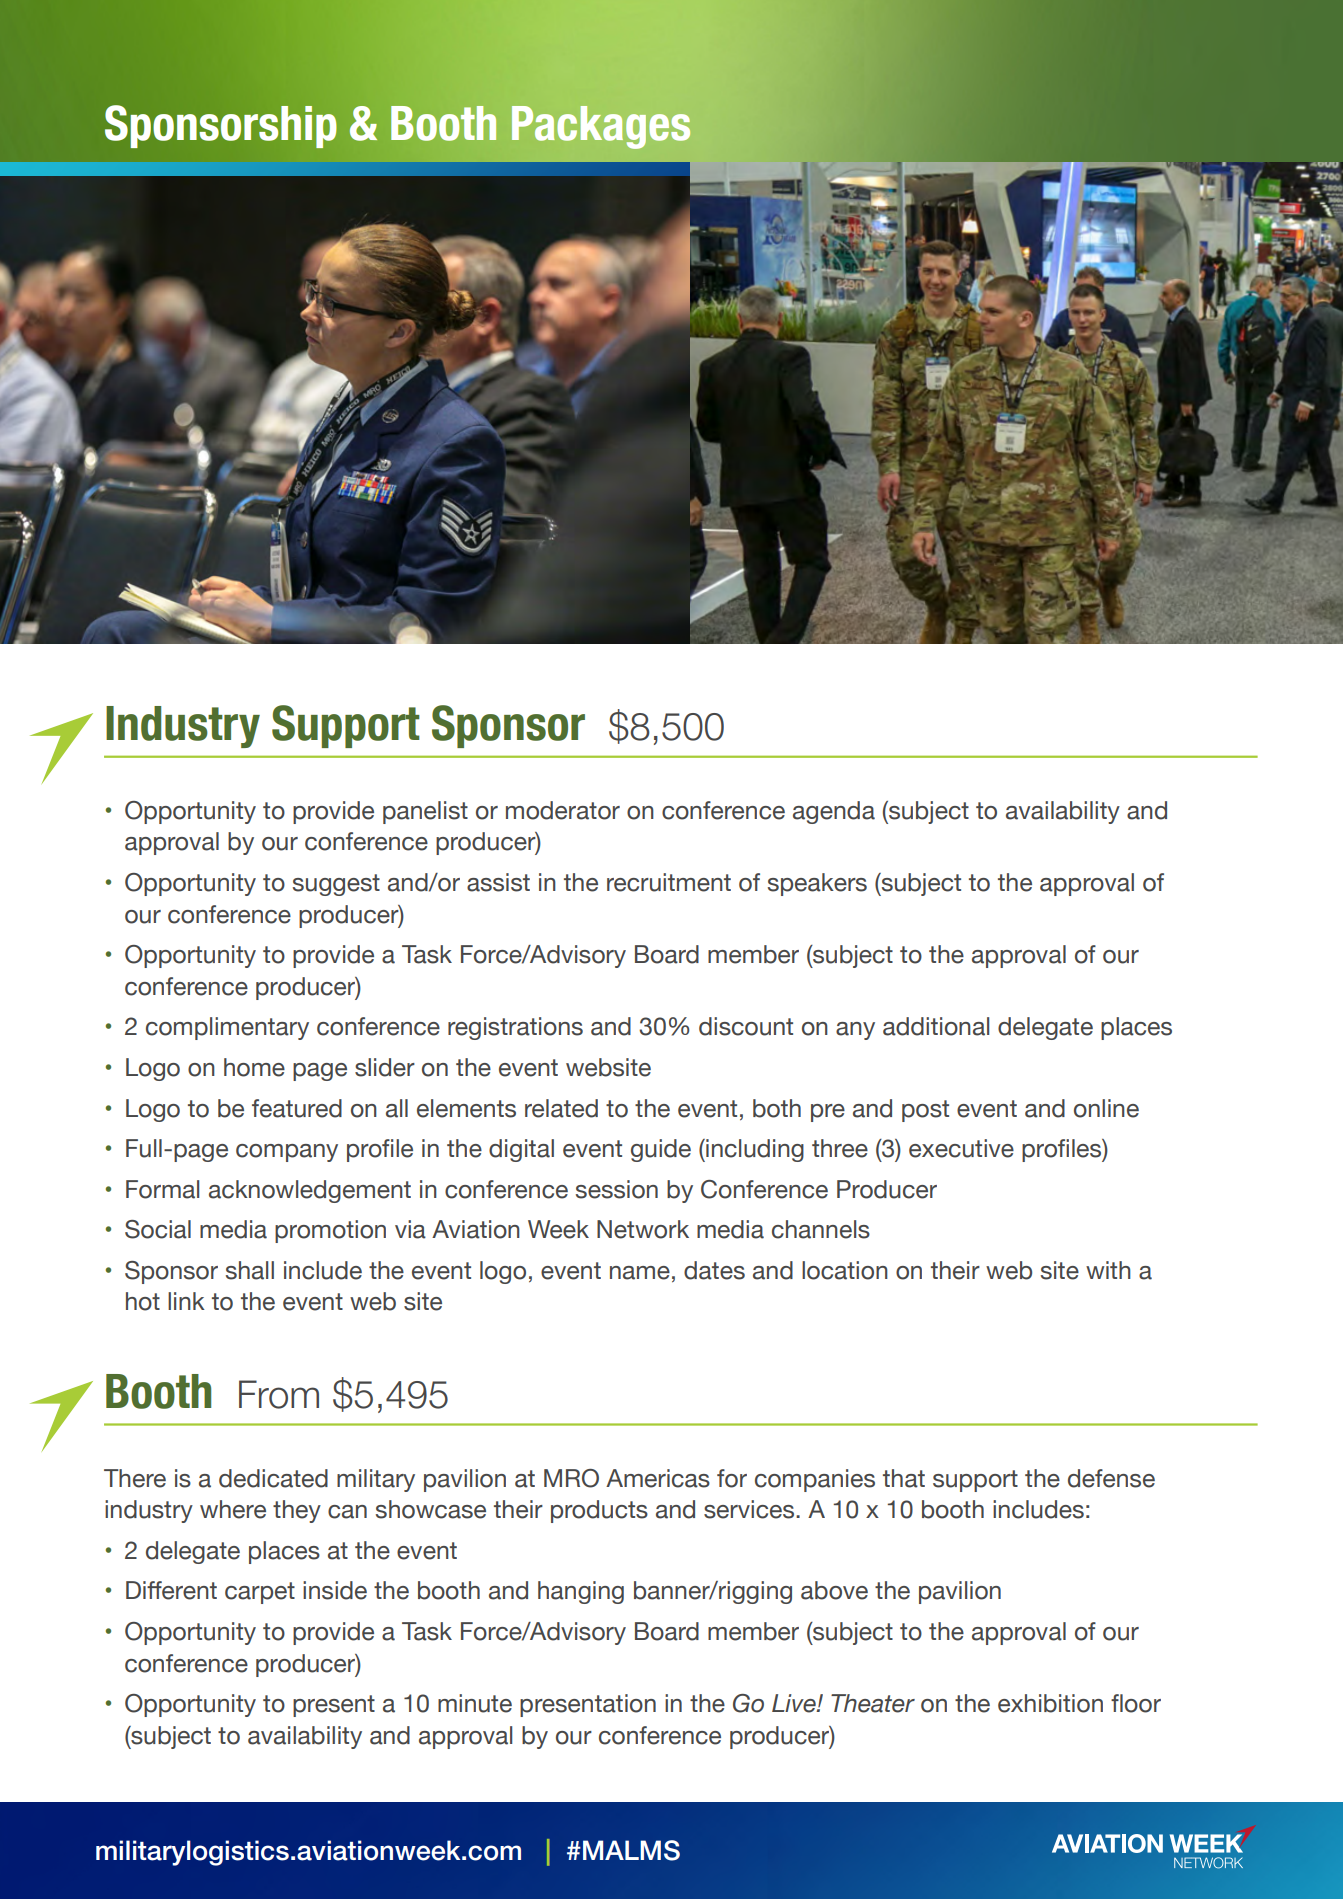  Describe the element at coordinates (961, 1148) in the screenshot. I see `executive` at that location.
